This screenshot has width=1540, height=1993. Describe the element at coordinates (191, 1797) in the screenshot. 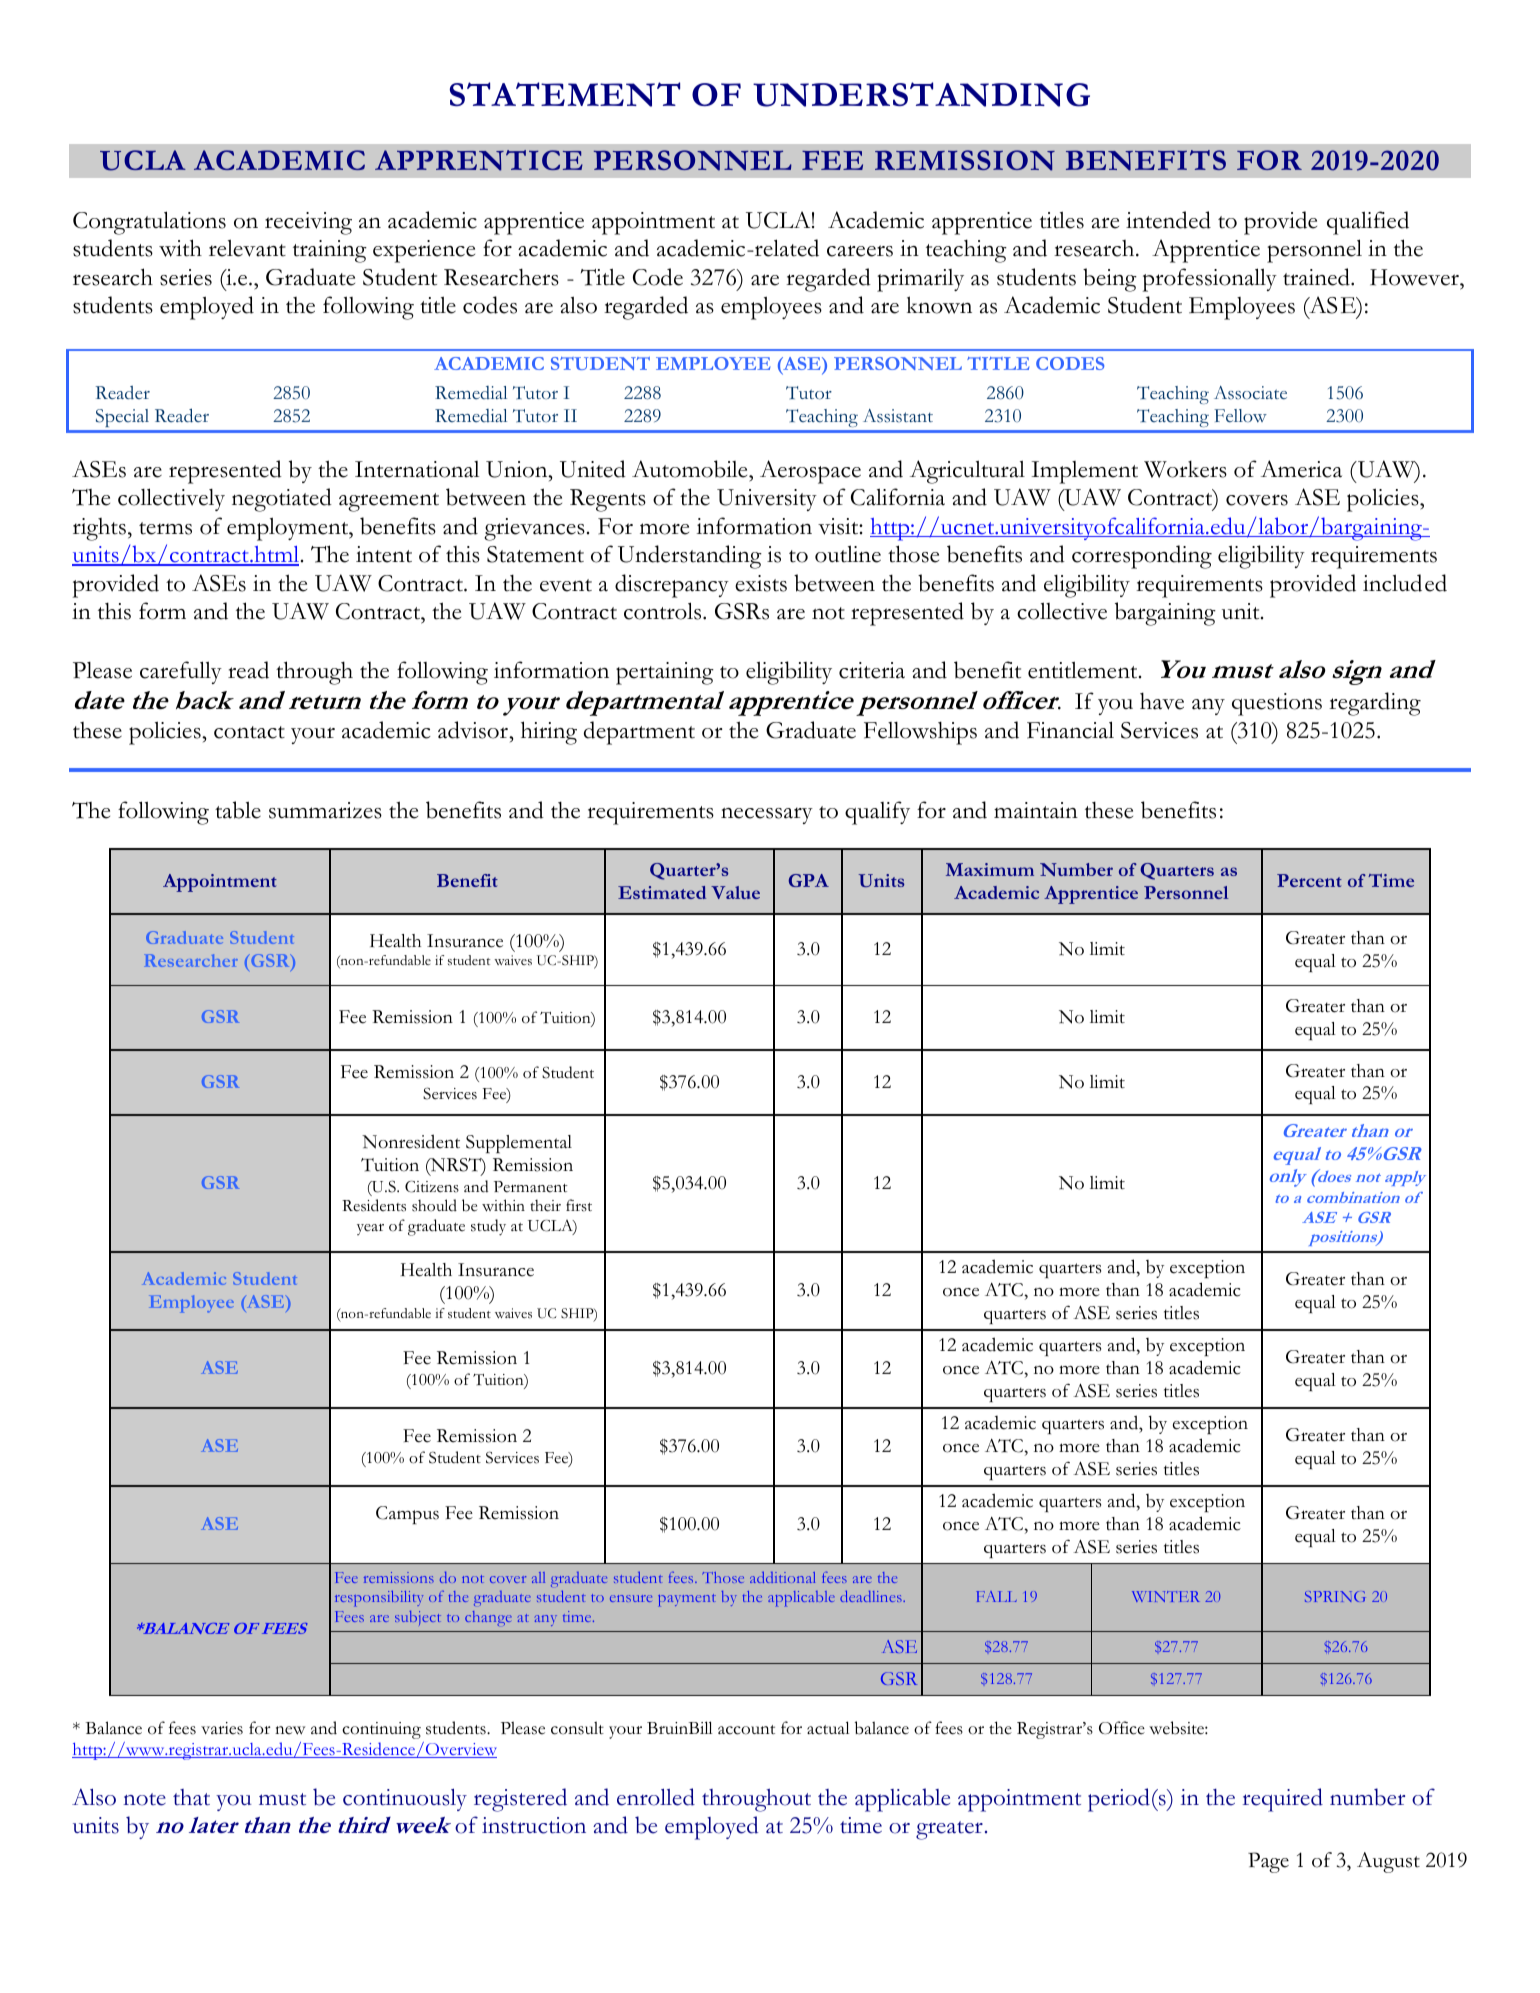

I see `that` at that location.
